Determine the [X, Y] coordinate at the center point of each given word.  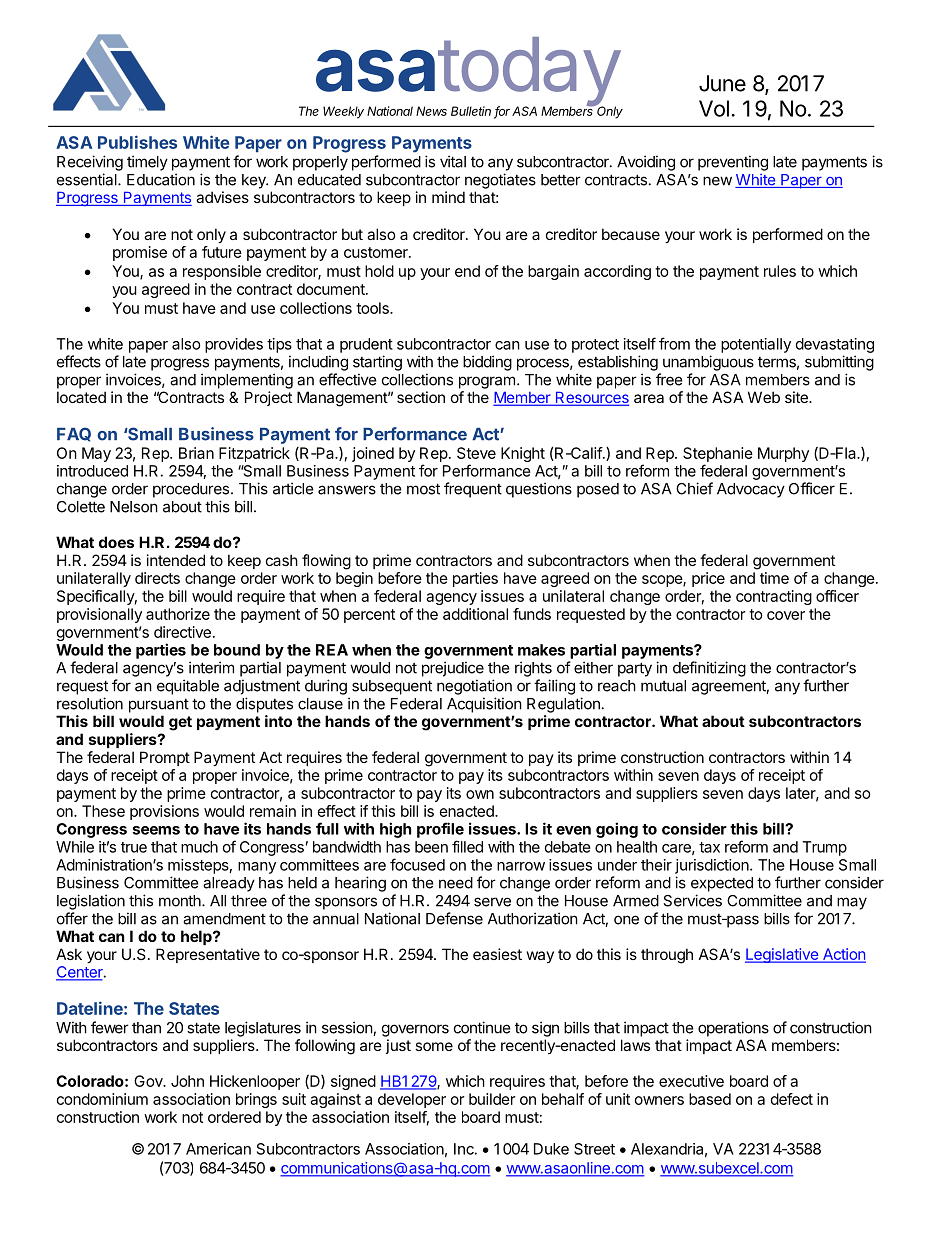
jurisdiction [713, 866]
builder [492, 1099]
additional [475, 614]
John [187, 1081]
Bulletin [471, 111]
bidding [487, 363]
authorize [178, 614]
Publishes [137, 142]
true [134, 847]
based [710, 1099]
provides [234, 345]
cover [786, 615]
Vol [714, 108]
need [456, 883]
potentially [756, 345]
